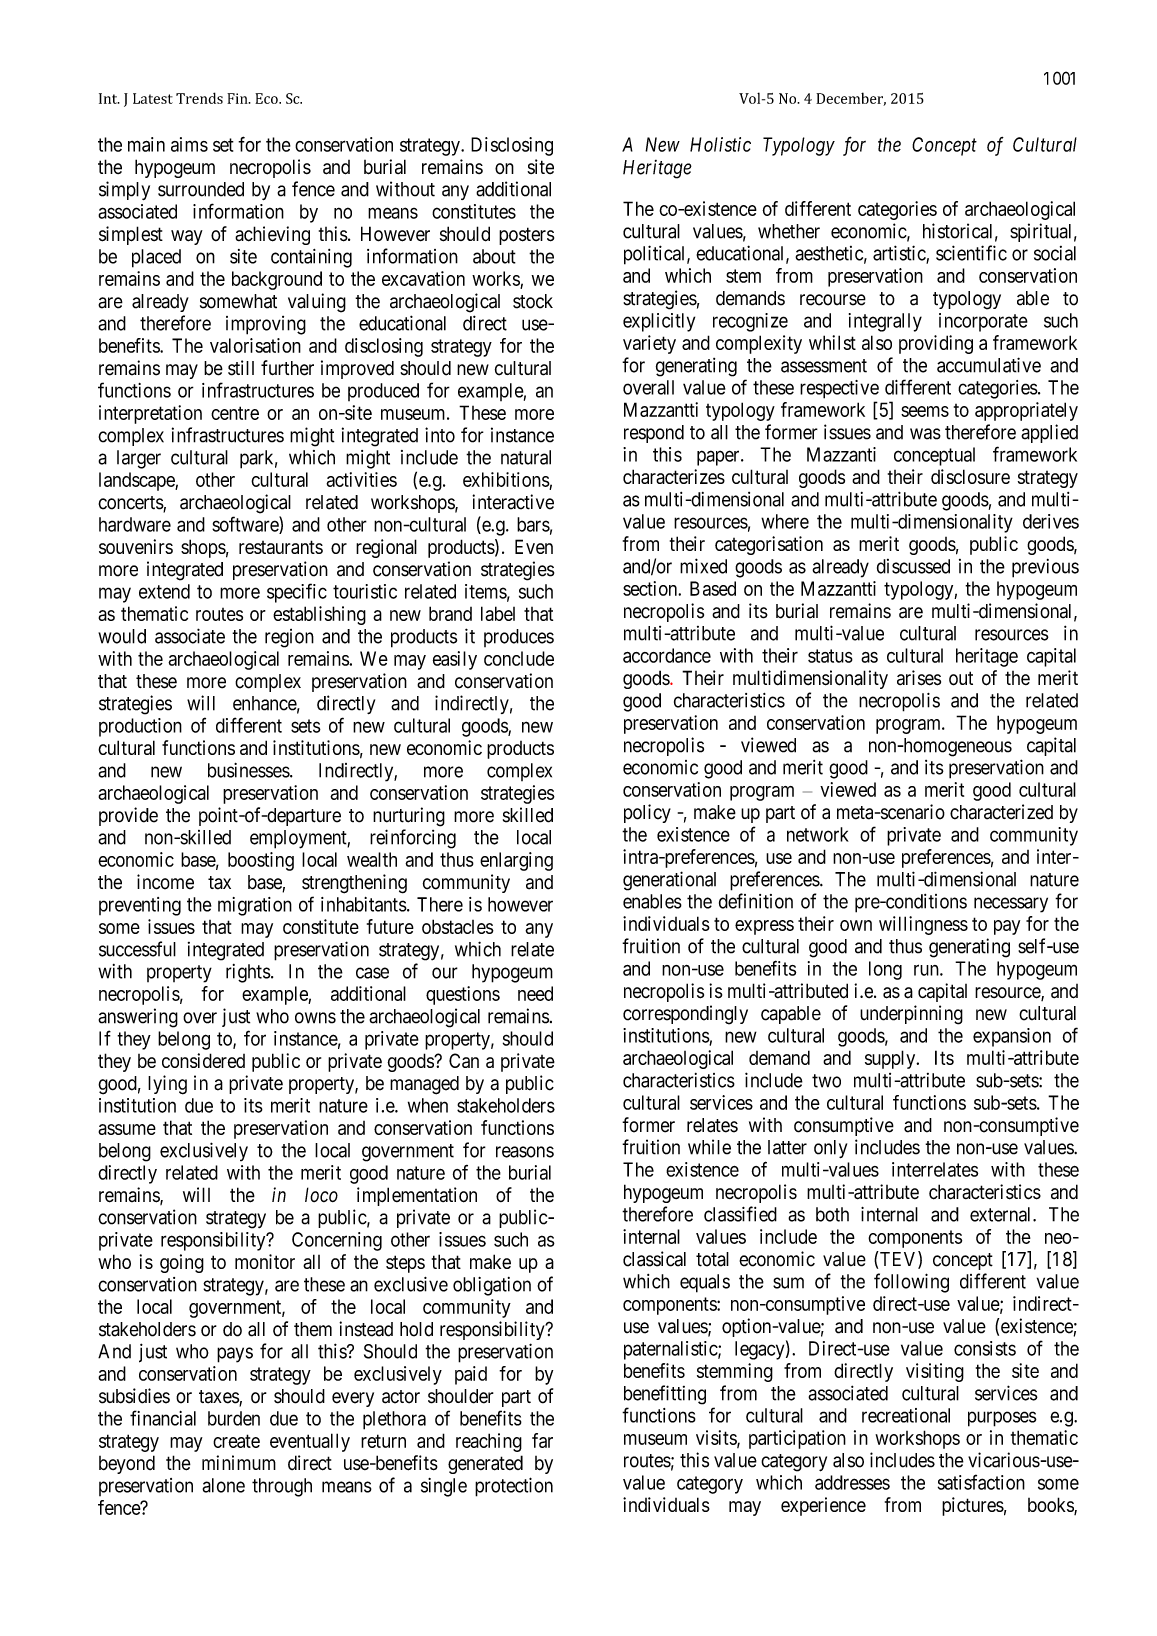 The width and height of the page is (1157, 1636). Describe the element at coordinates (981, 1482) in the page. I see `satisfaction` at that location.
